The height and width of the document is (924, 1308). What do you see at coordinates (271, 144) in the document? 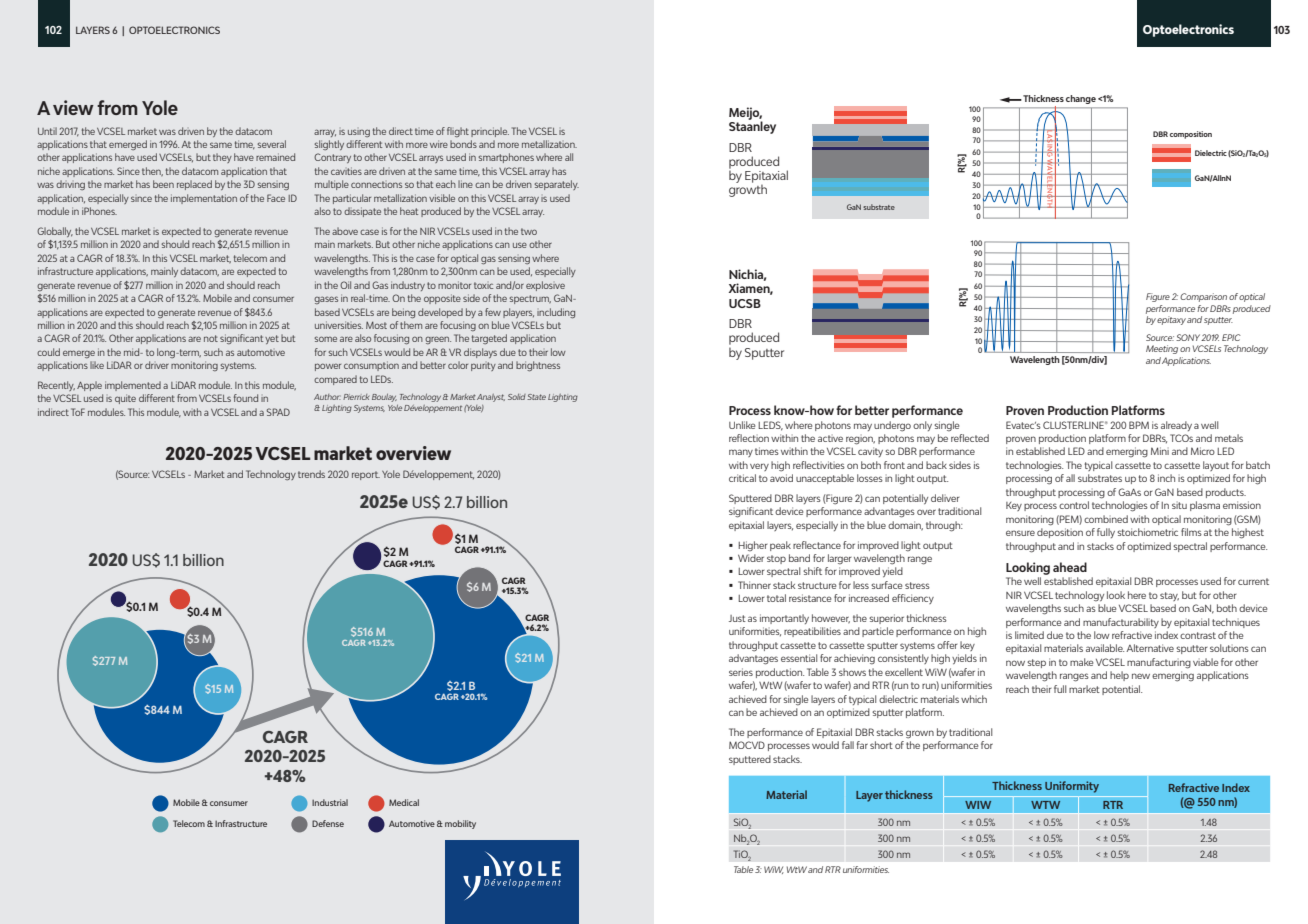
I see `several` at bounding box center [271, 144].
